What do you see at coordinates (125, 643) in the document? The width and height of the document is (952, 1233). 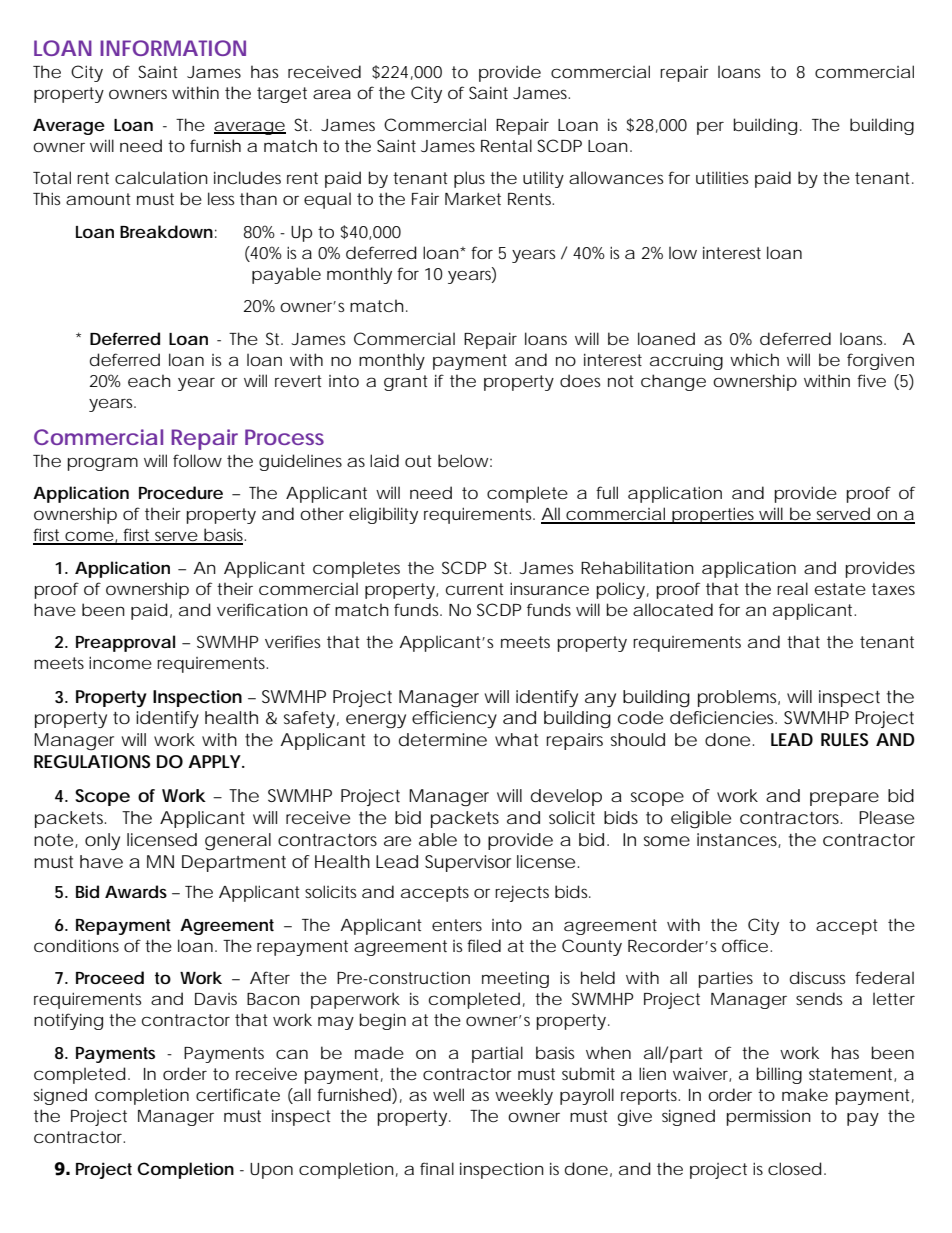 I see `Preapproval` at bounding box center [125, 643].
